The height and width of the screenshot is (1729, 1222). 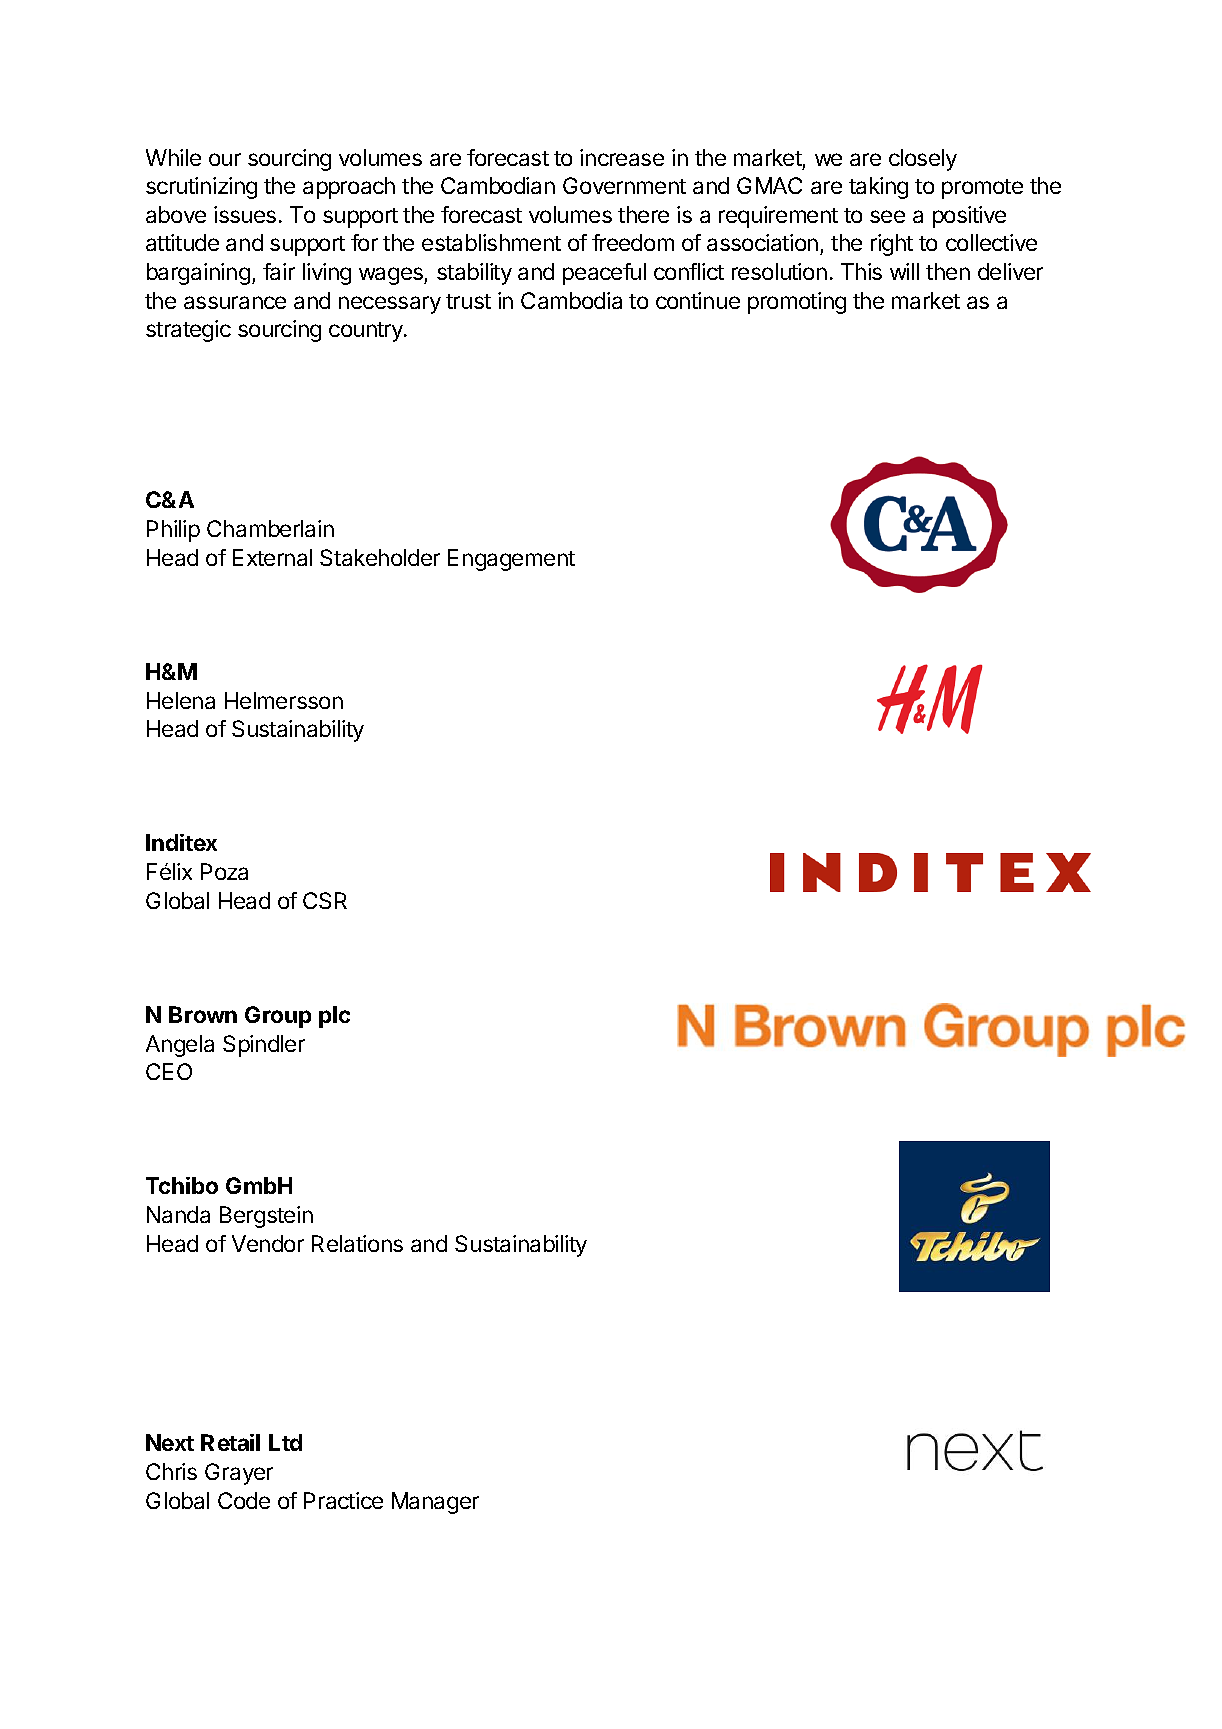 I want to click on Ltd, so click(x=285, y=1442).
